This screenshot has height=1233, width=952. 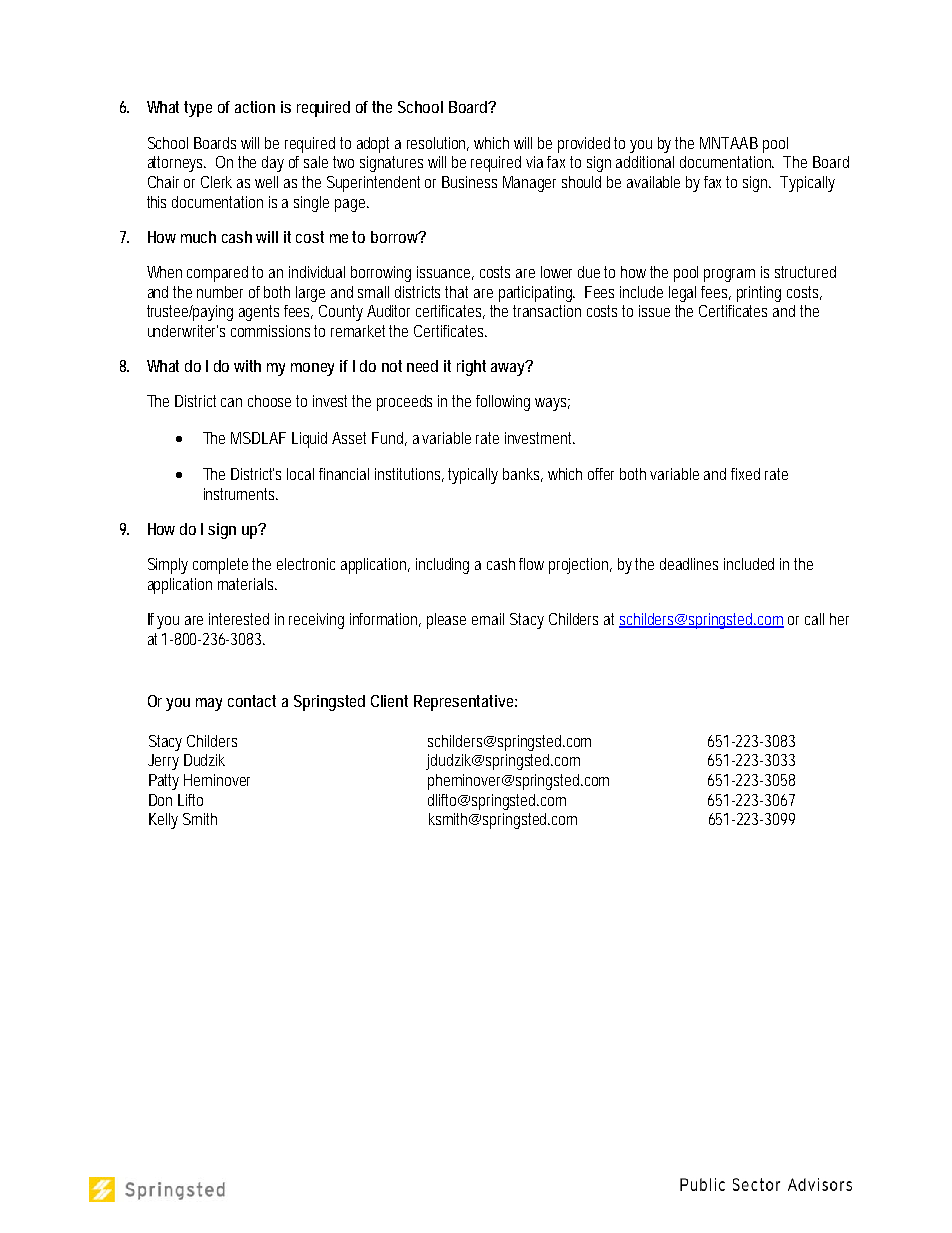 I want to click on resolution, so click(x=436, y=143).
